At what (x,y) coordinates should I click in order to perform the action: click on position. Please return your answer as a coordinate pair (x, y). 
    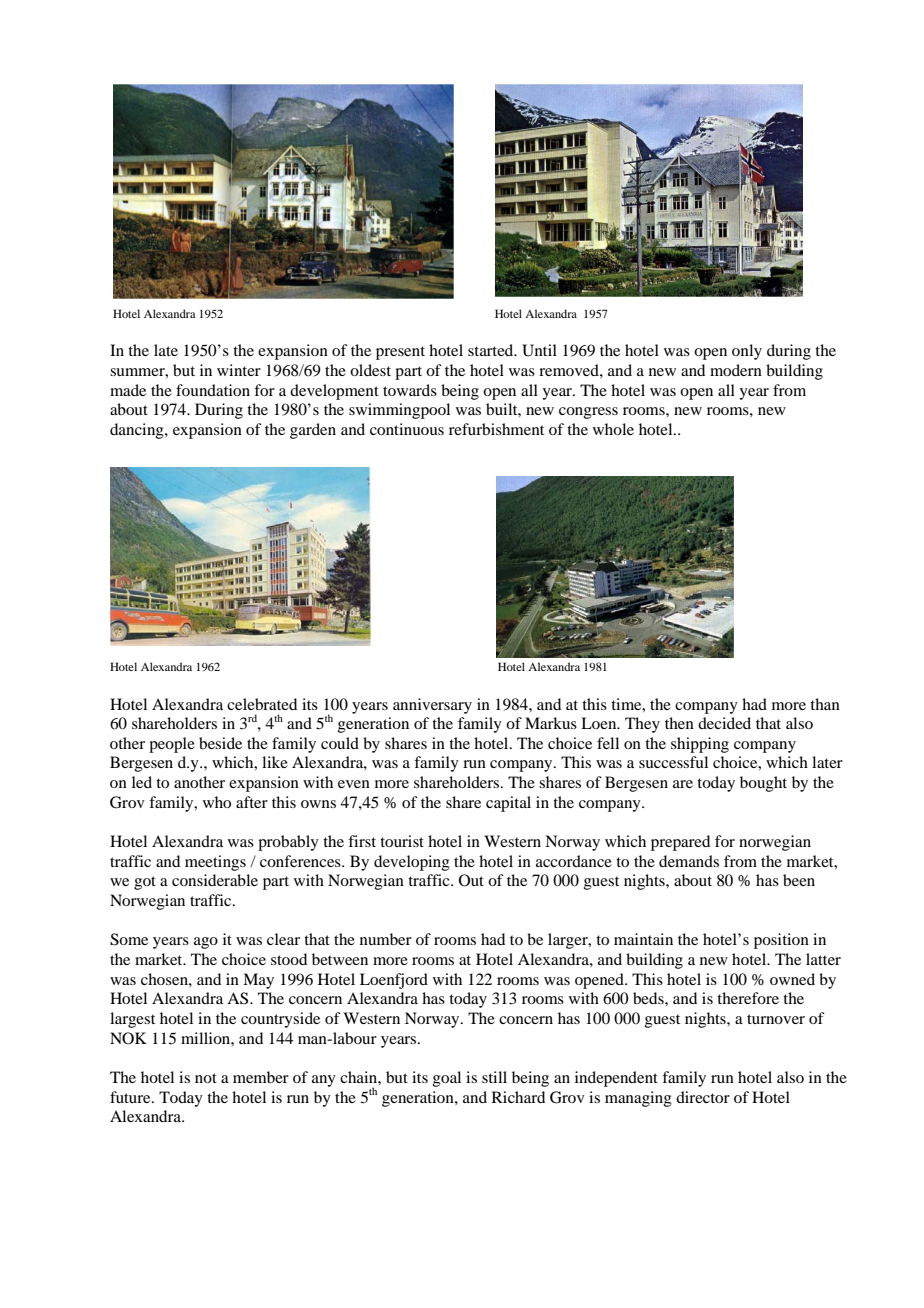
    Looking at the image, I should click on (781, 941).
